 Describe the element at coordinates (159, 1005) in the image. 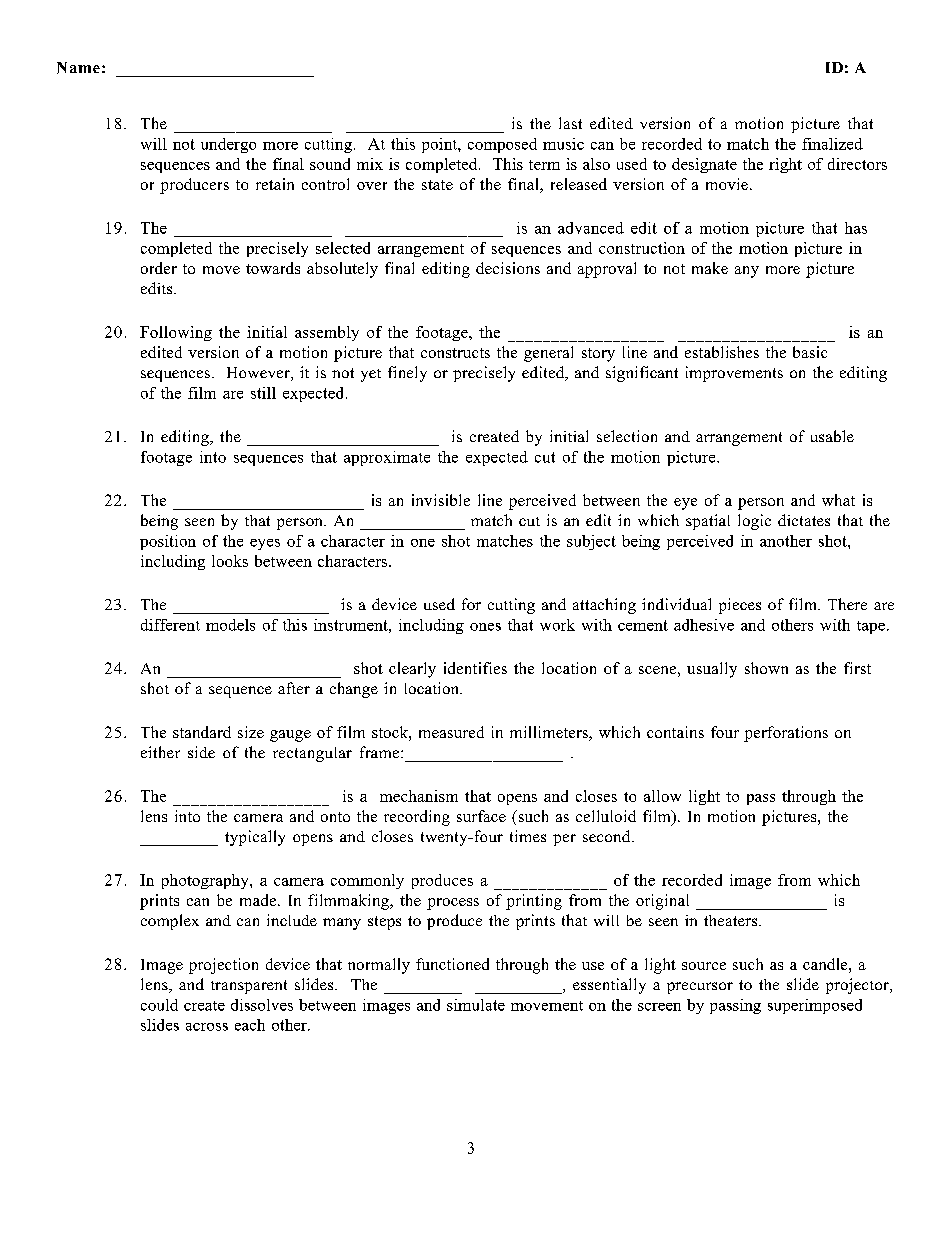

I see `could` at that location.
